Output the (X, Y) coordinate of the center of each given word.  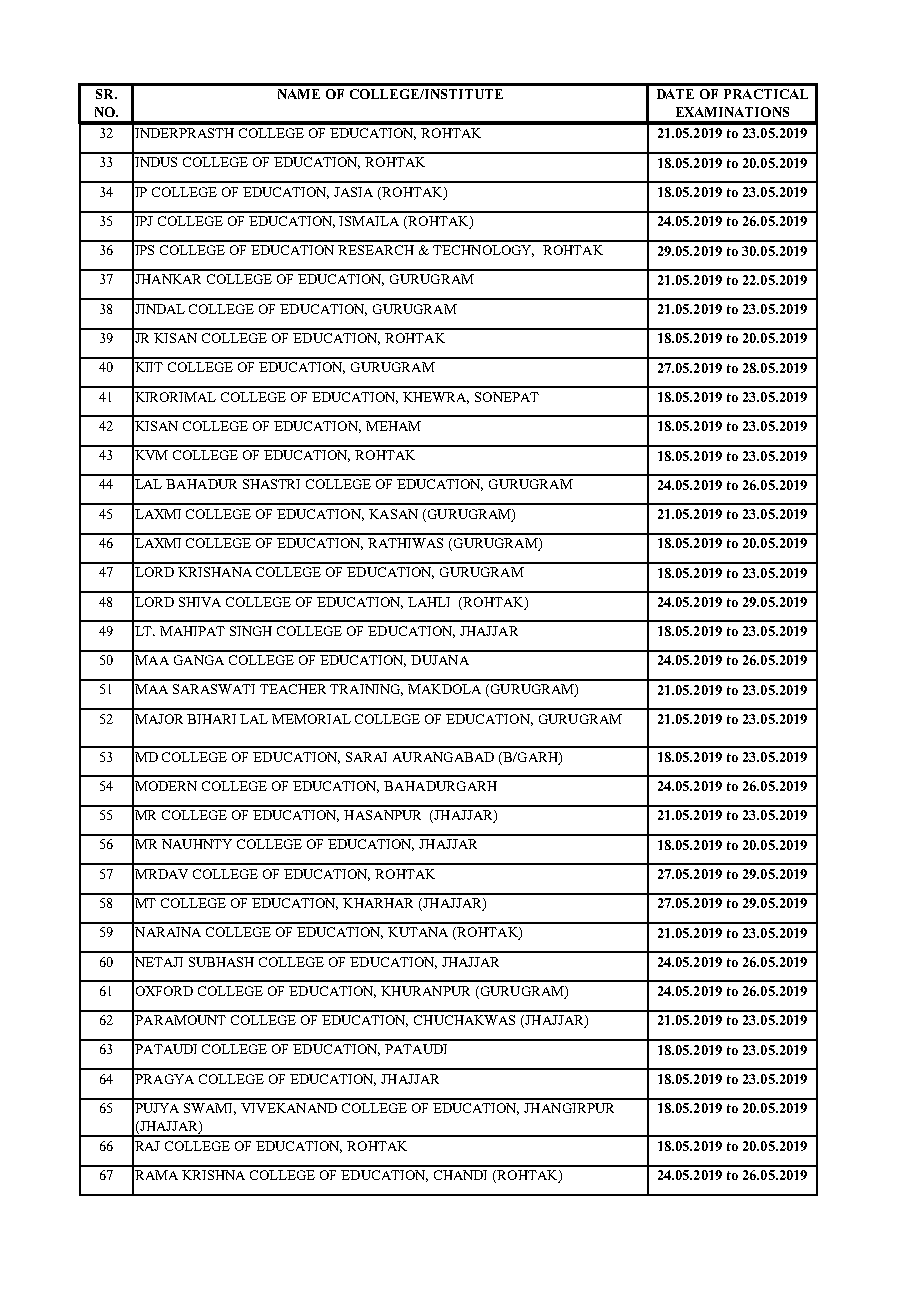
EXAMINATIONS (732, 112)
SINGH (251, 631)
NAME (299, 94)
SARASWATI (214, 689)
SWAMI (210, 1109)
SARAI (366, 757)
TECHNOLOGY (483, 251)
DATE (675, 94)
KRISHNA (213, 1175)
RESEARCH (376, 250)
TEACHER (293, 689)
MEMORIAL (311, 719)
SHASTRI (271, 484)
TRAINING (366, 690)
